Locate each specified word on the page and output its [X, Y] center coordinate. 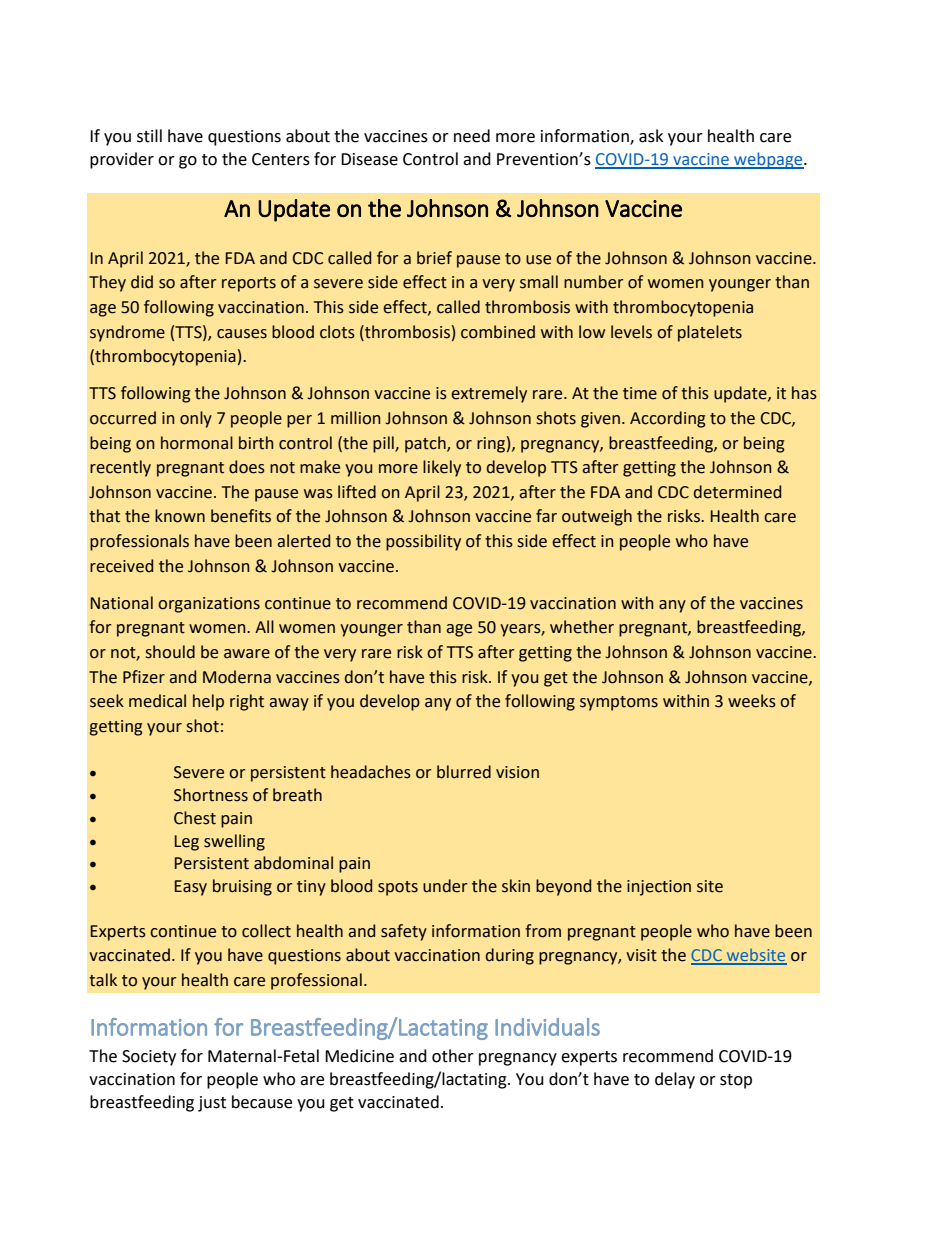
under [445, 886]
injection [659, 888]
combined [498, 332]
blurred [464, 772]
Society [149, 1058]
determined [737, 492]
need [472, 136]
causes [242, 334]
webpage [768, 160]
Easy [191, 888]
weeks [752, 701]
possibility [423, 542]
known [180, 516]
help [208, 702]
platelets [710, 333]
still [149, 136]
